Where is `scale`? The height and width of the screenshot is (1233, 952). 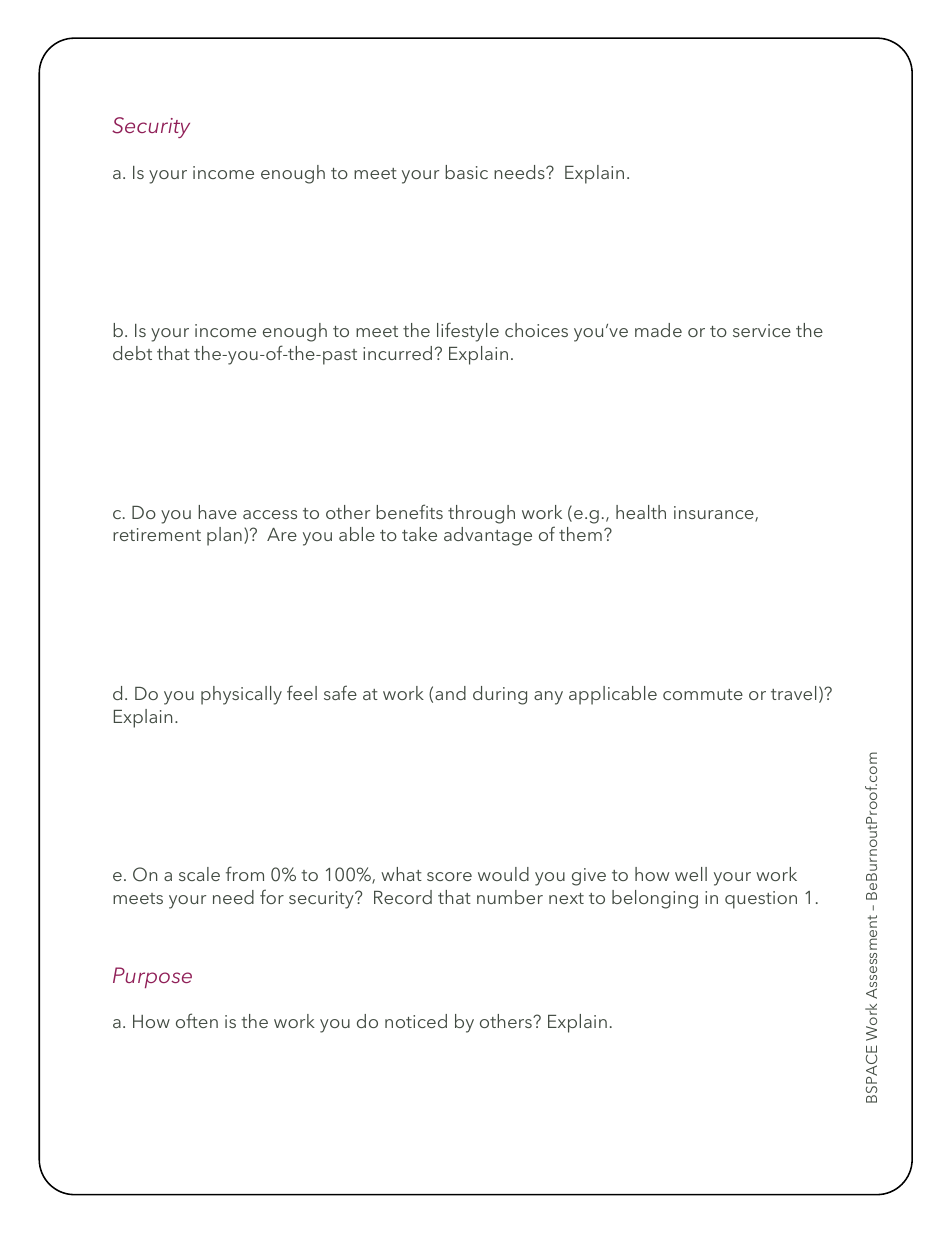 scale is located at coordinates (199, 874).
